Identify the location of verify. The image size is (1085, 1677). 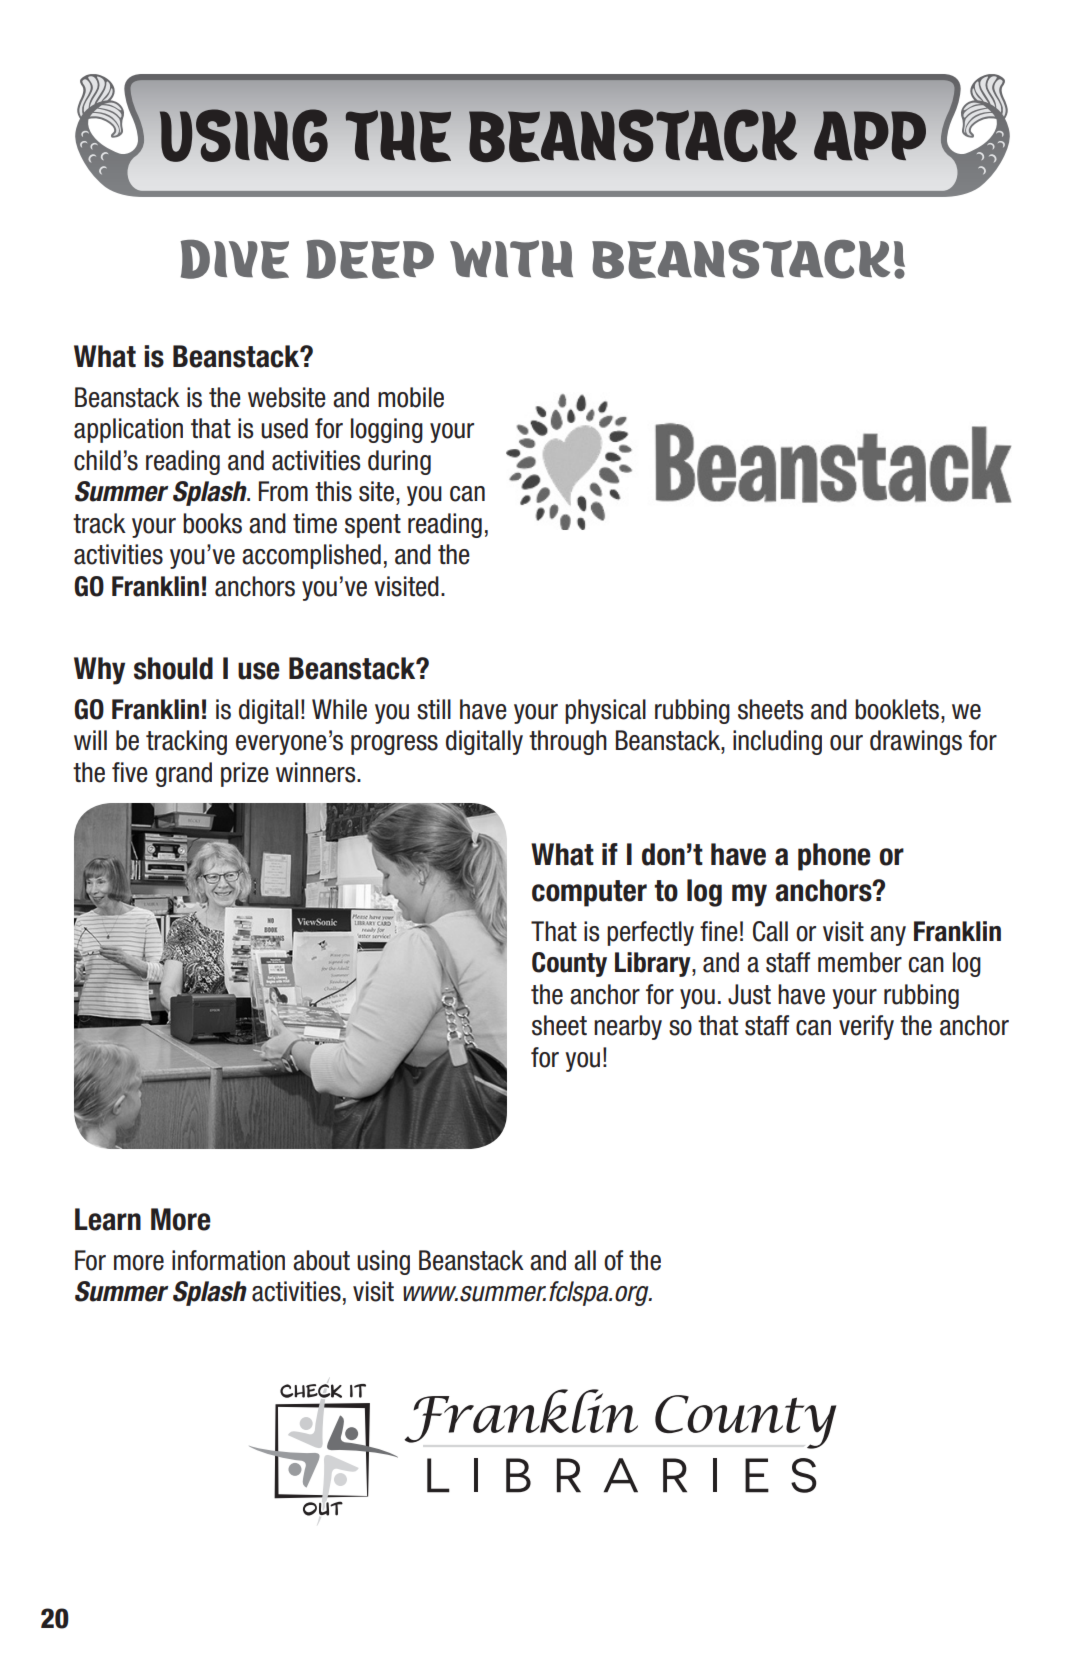
(866, 1027).
